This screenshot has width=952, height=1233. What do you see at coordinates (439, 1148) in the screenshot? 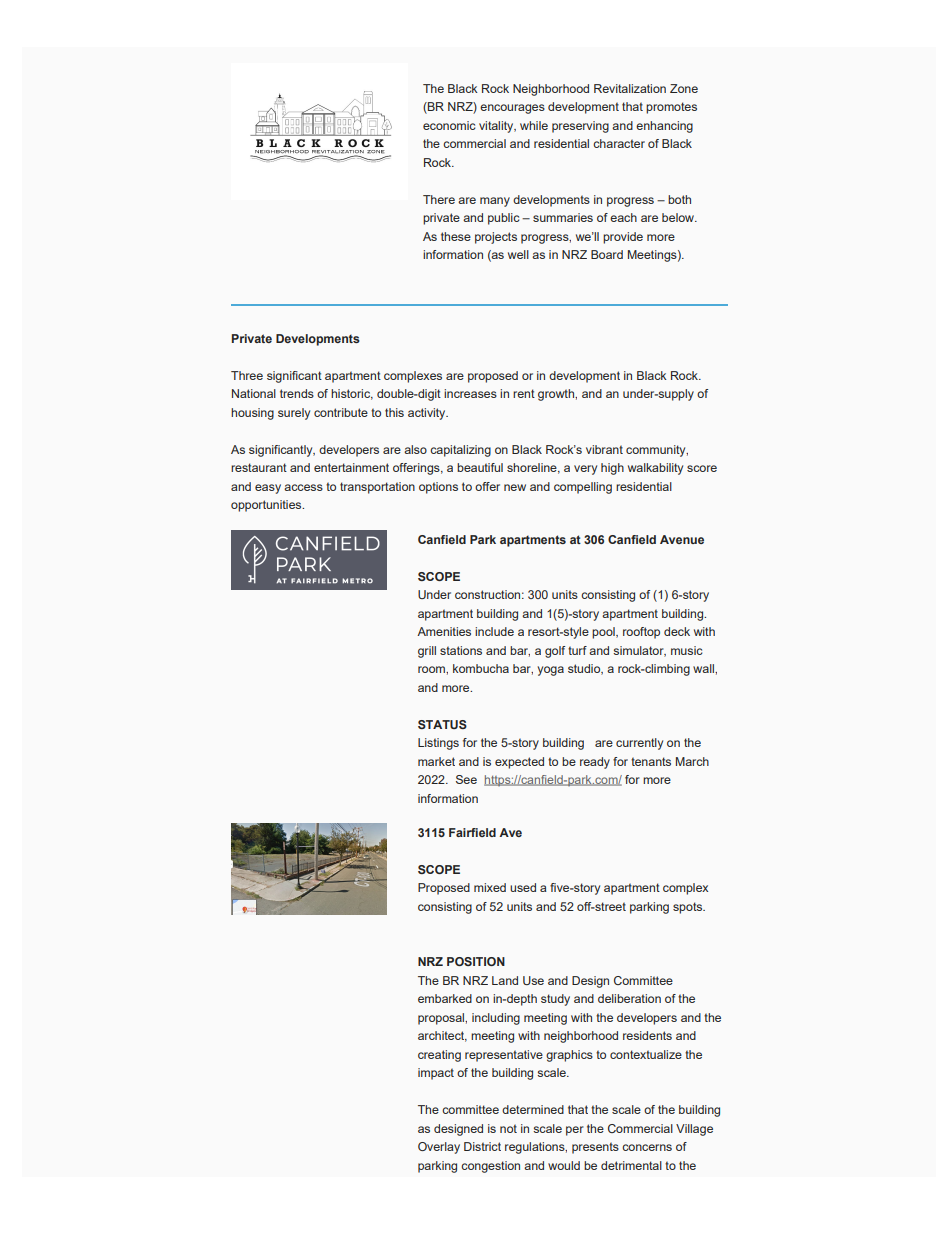
I see `Overlay` at bounding box center [439, 1148].
